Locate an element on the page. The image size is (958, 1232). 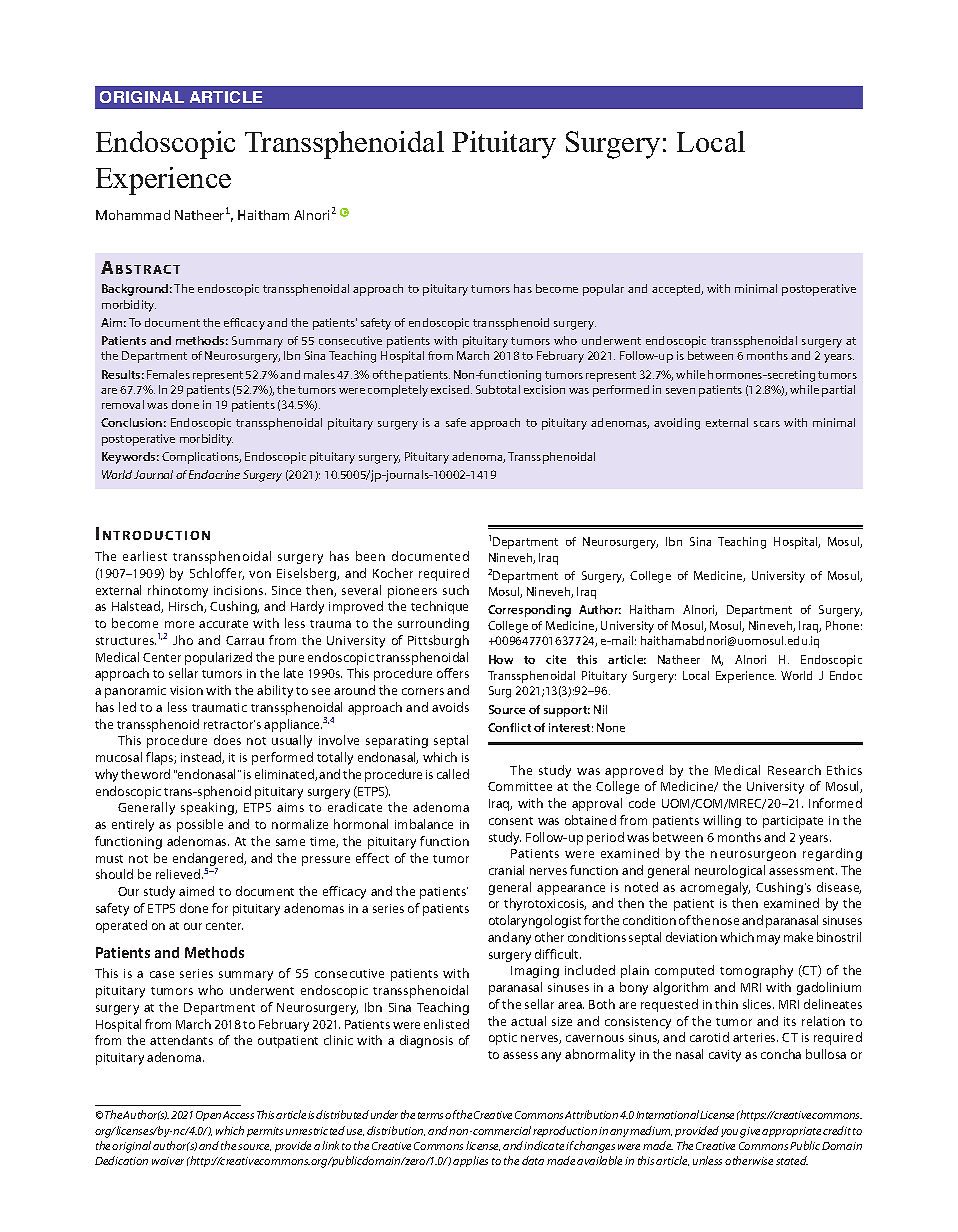
removal is located at coordinates (123, 404).
